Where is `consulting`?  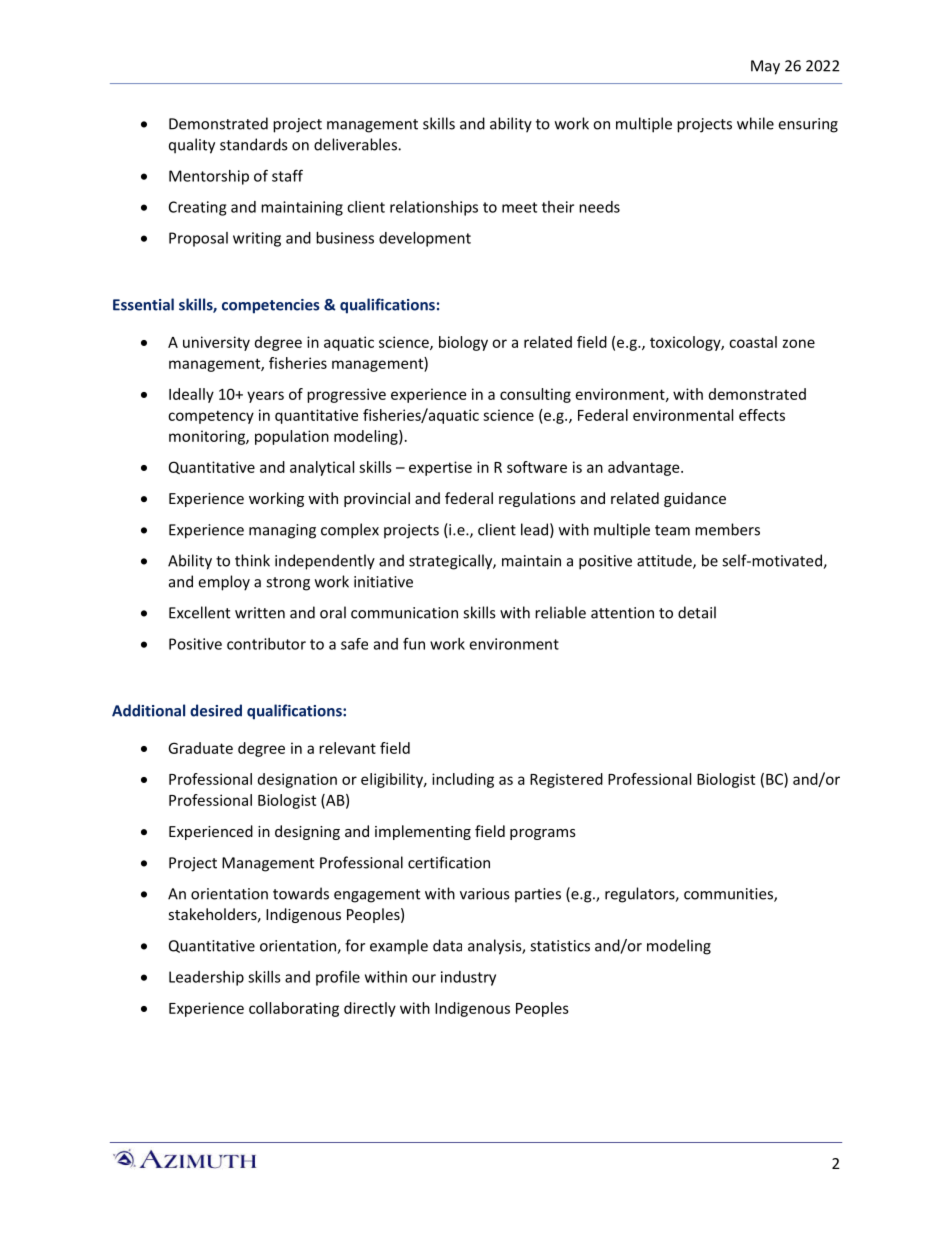
consulting is located at coordinates (535, 395).
